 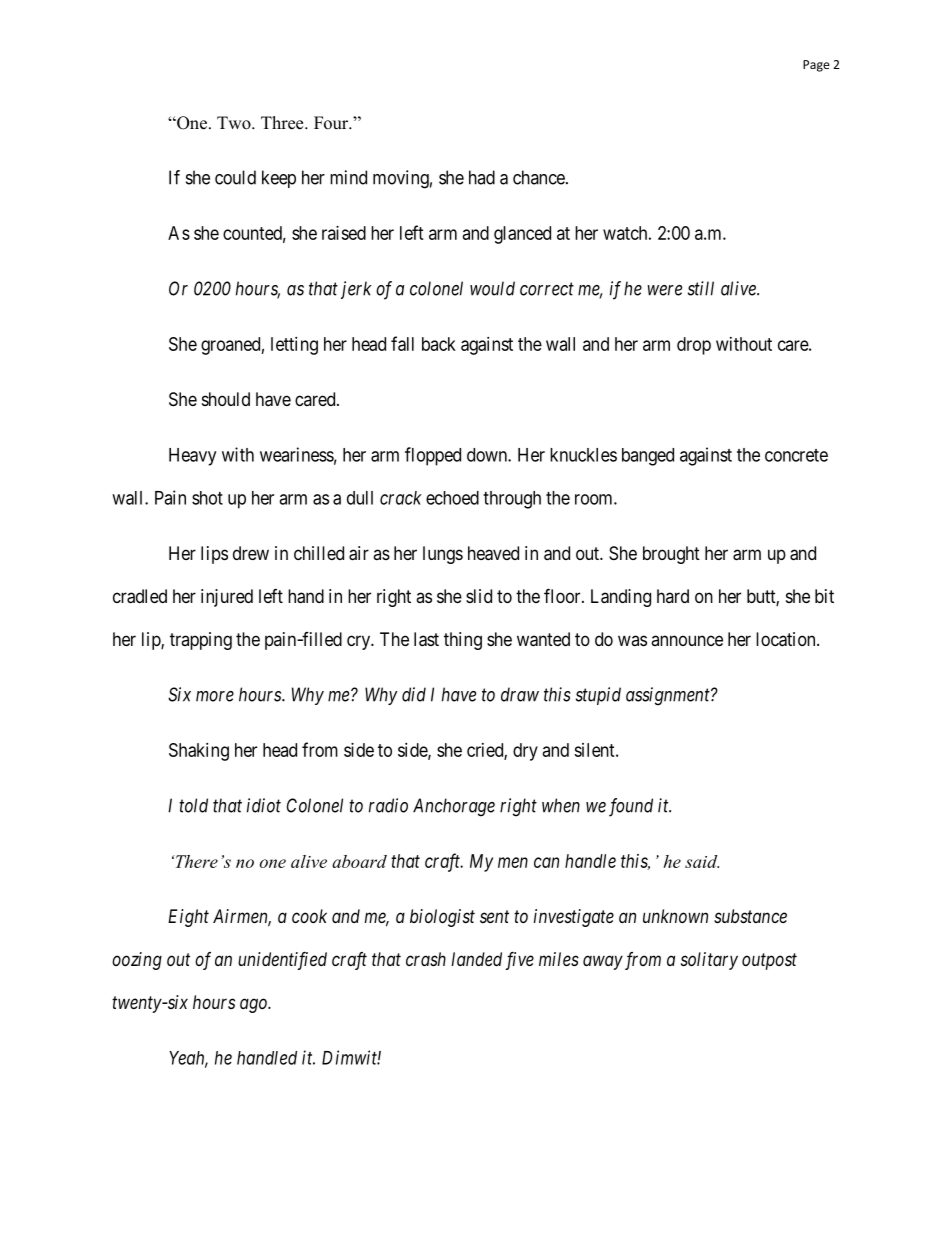 I want to click on outpost, so click(x=769, y=961).
